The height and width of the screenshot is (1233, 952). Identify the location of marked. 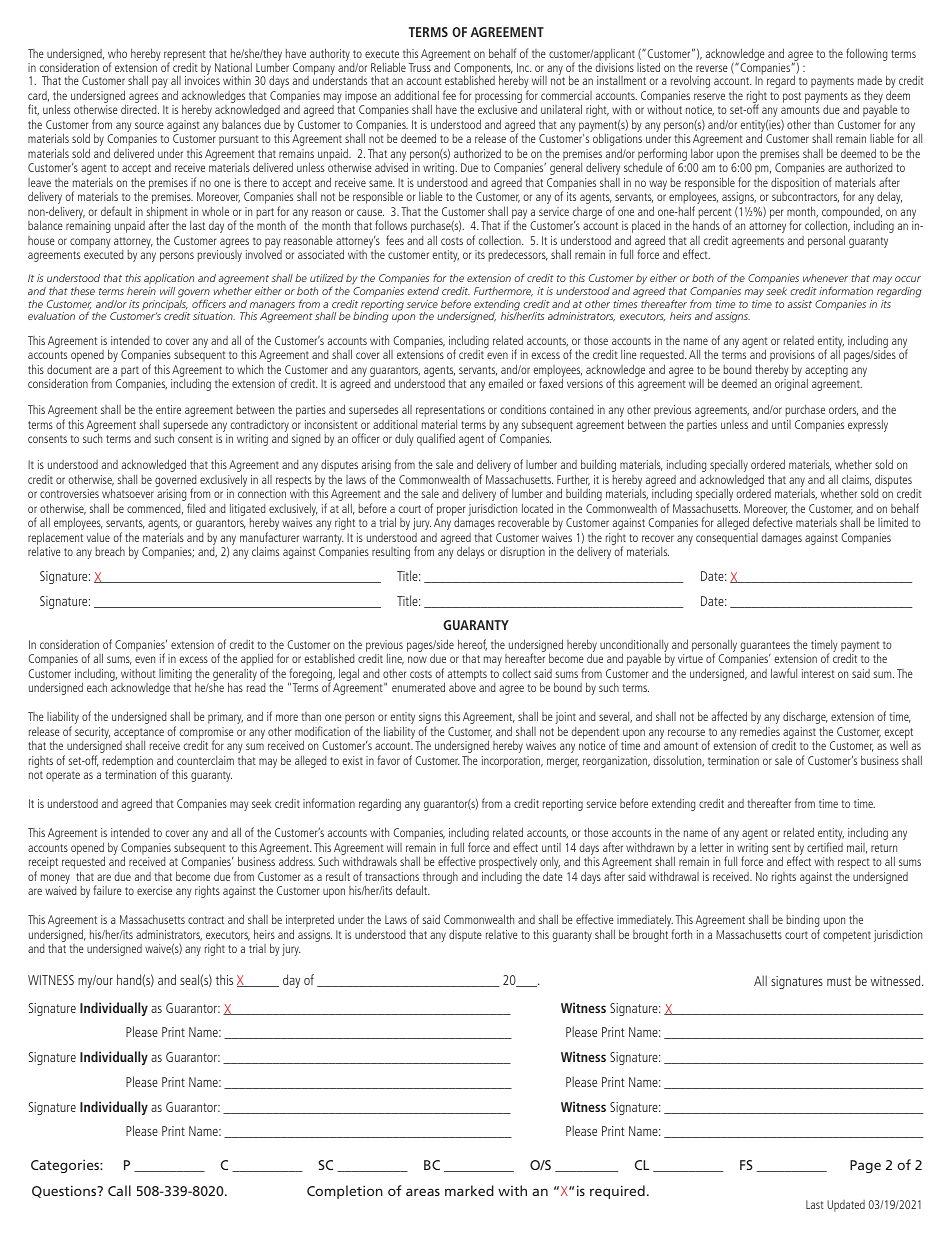
(469, 1190).
